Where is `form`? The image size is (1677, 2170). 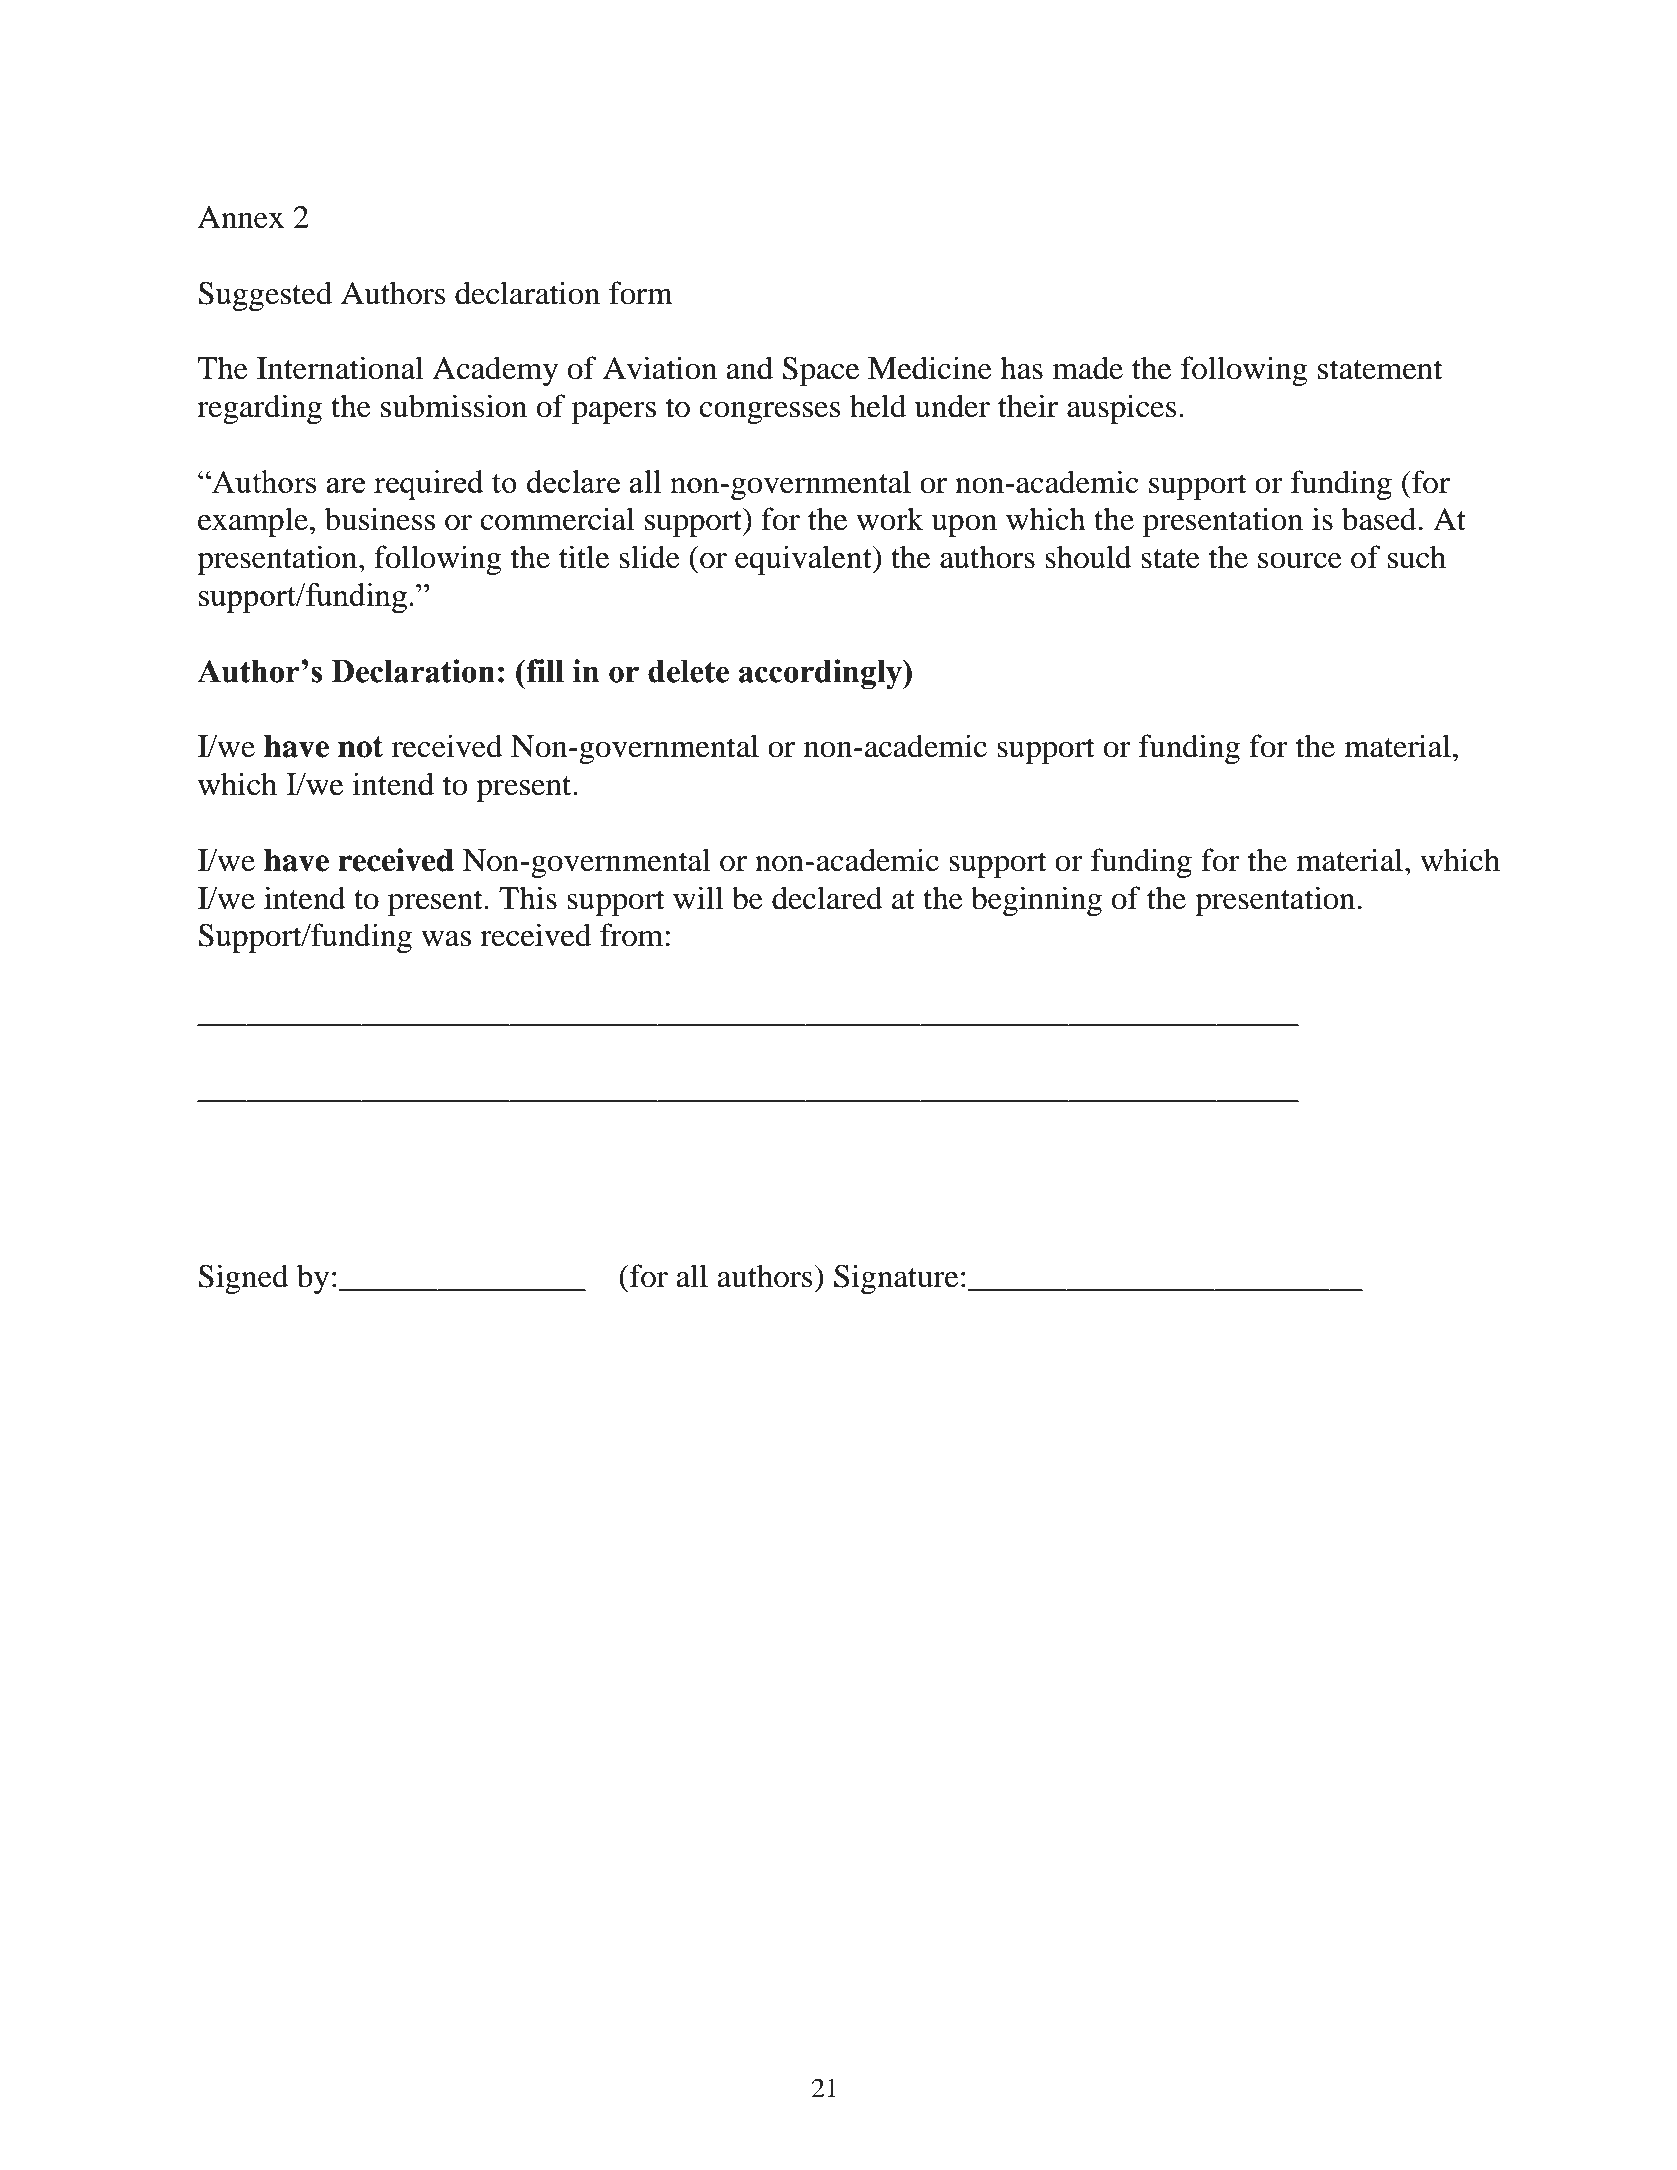 form is located at coordinates (641, 293).
